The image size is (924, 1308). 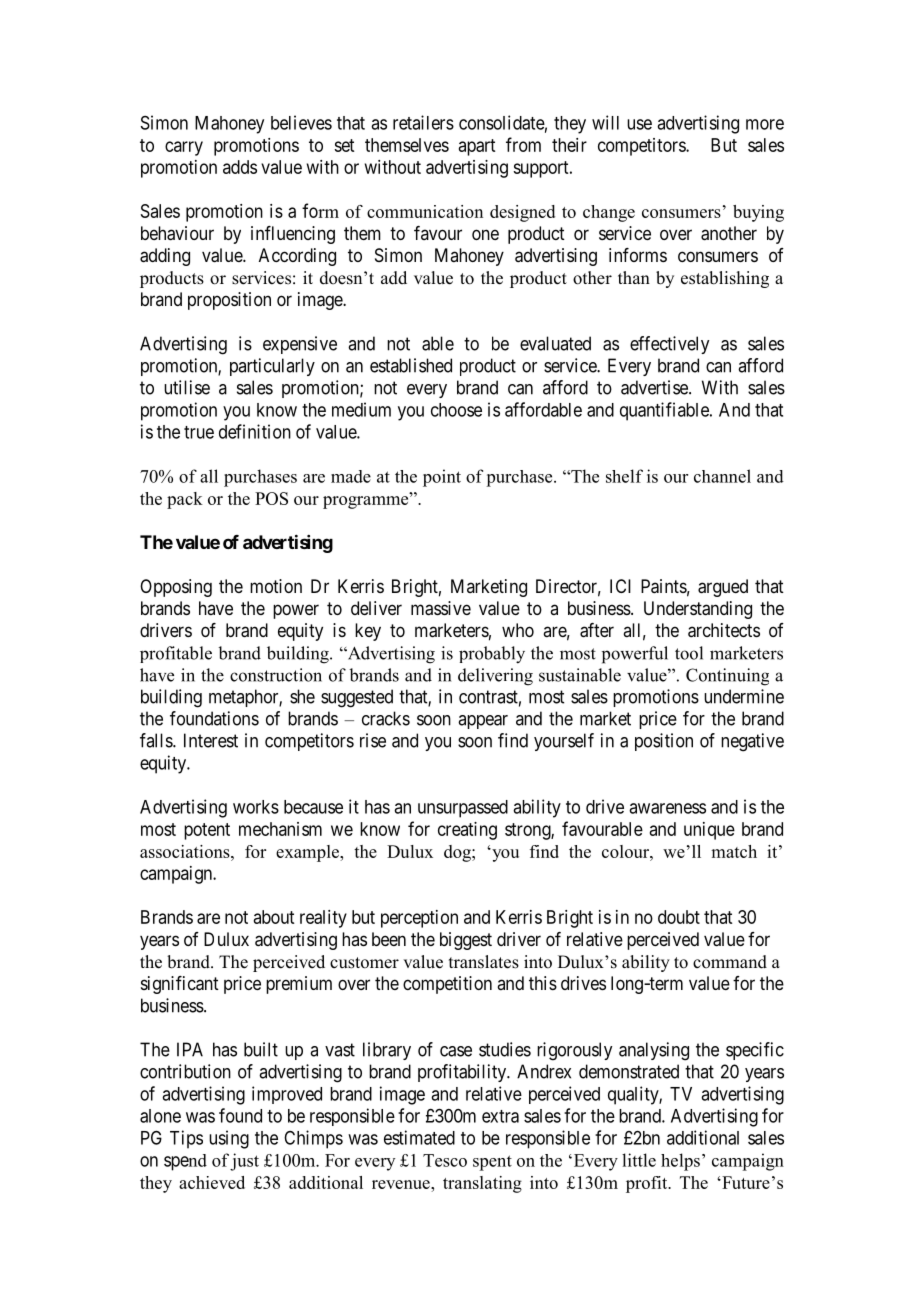 I want to click on potent, so click(x=207, y=831).
